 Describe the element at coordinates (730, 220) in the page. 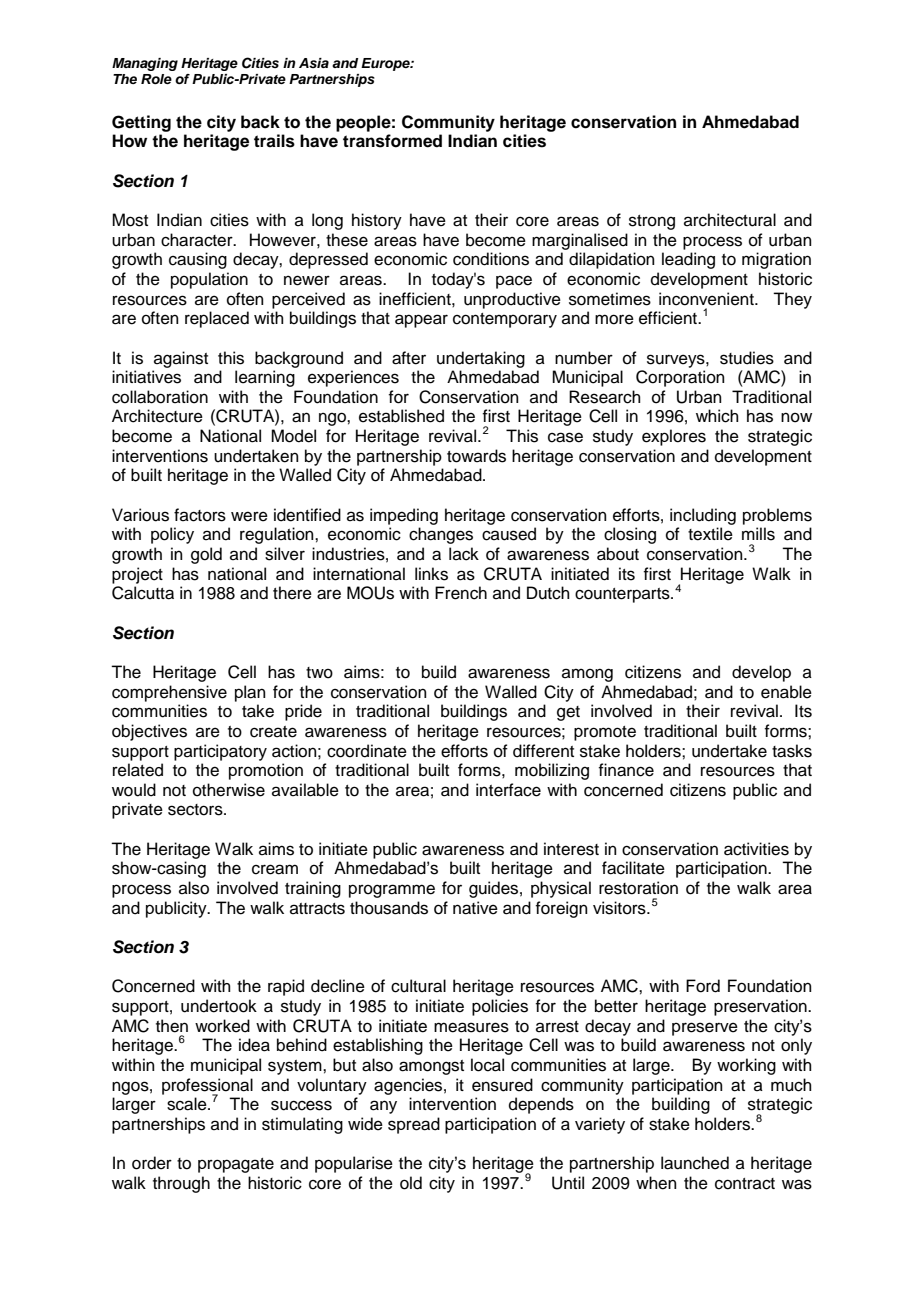

I see `architectural` at that location.
